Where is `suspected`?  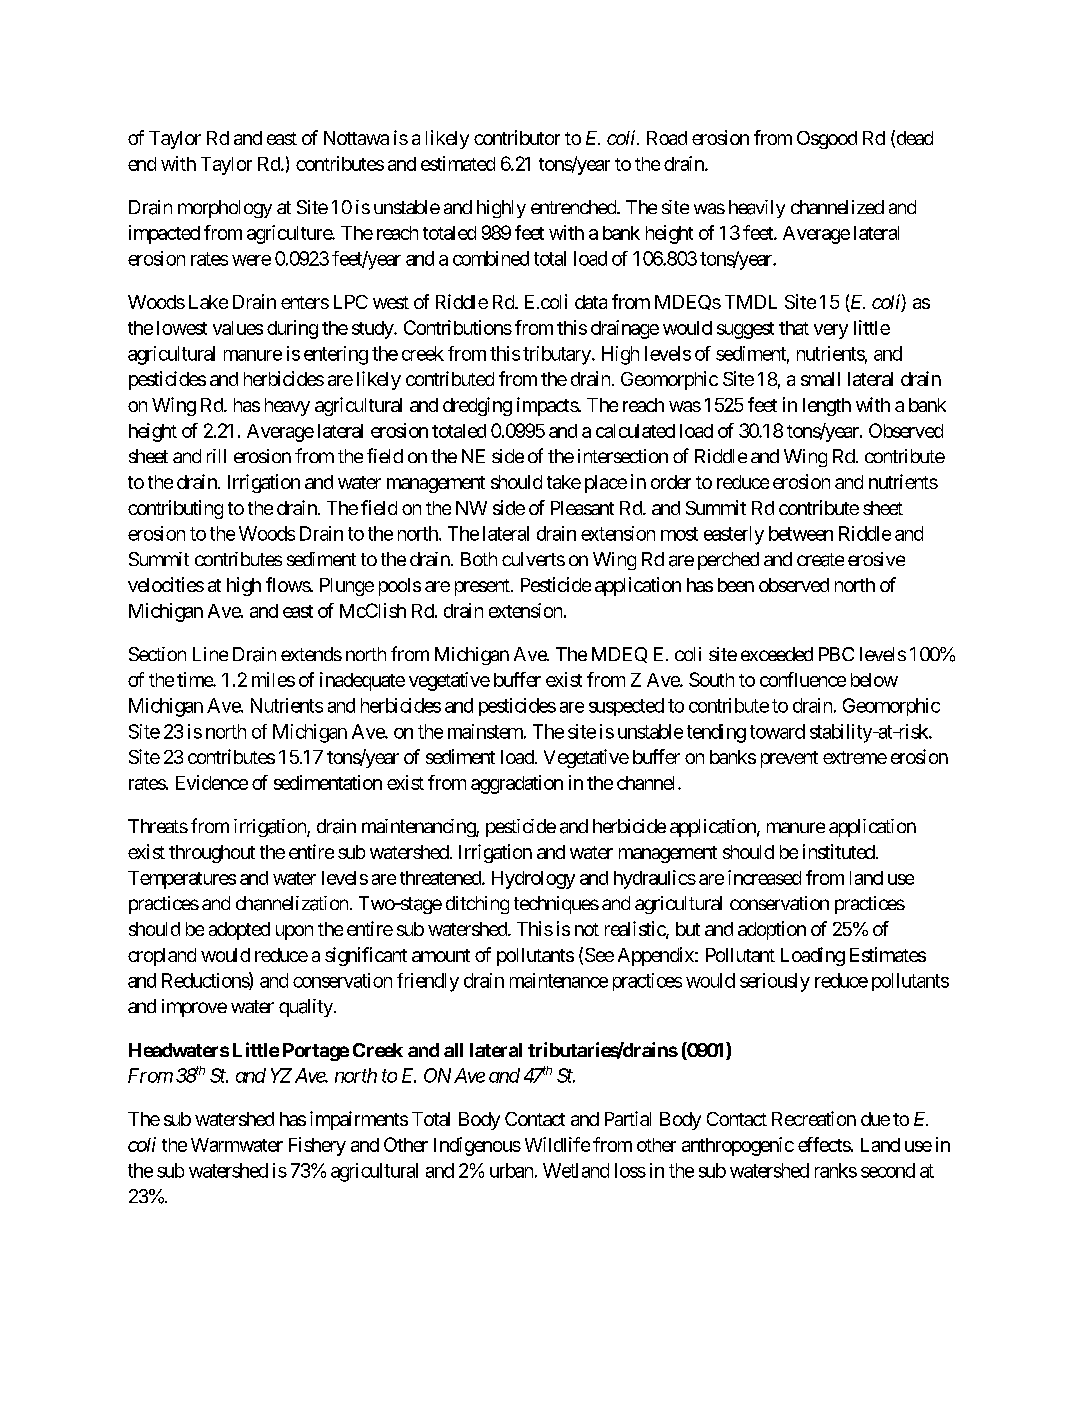 suspected is located at coordinates (626, 707).
